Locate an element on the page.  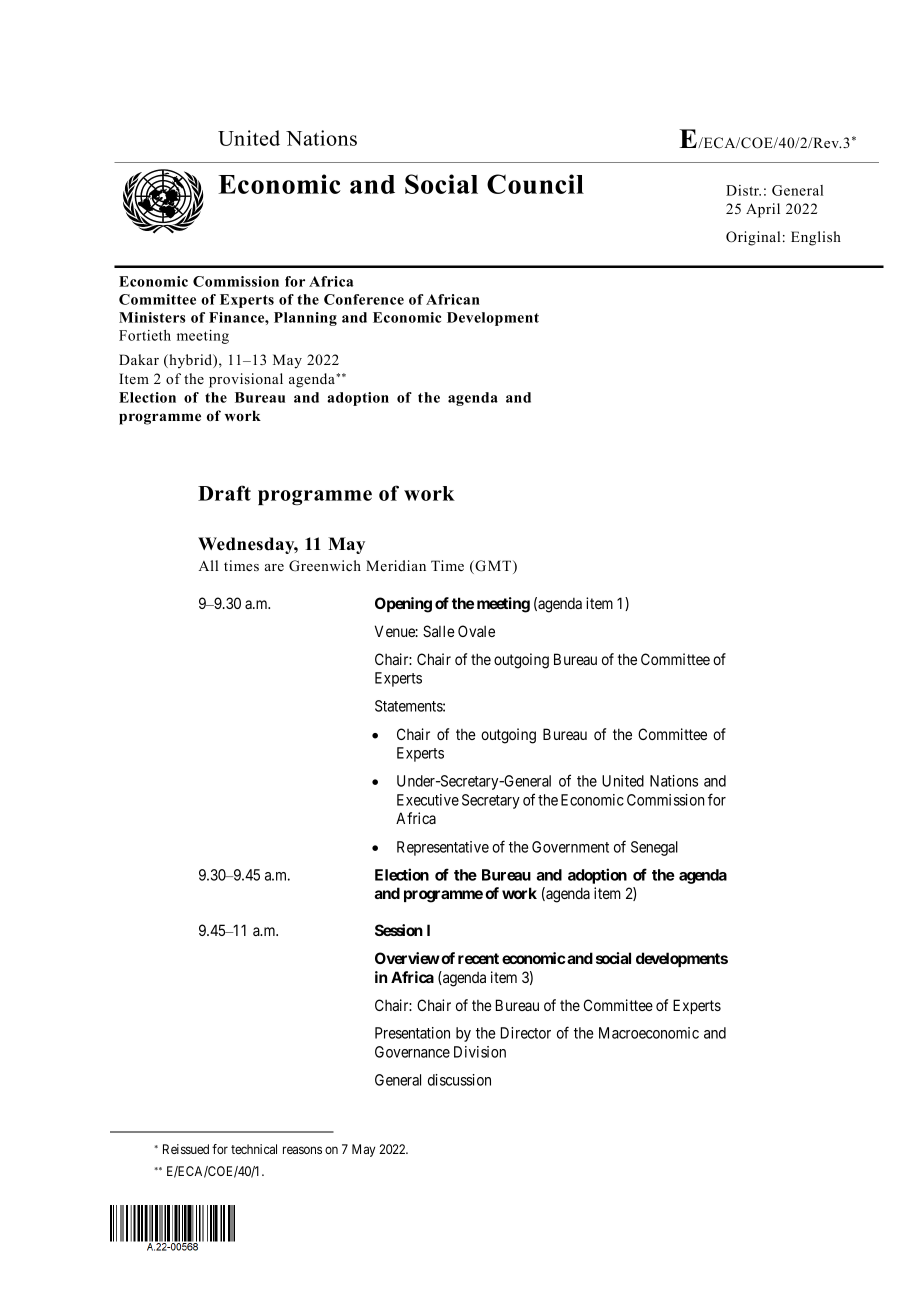
Government is located at coordinates (570, 847).
